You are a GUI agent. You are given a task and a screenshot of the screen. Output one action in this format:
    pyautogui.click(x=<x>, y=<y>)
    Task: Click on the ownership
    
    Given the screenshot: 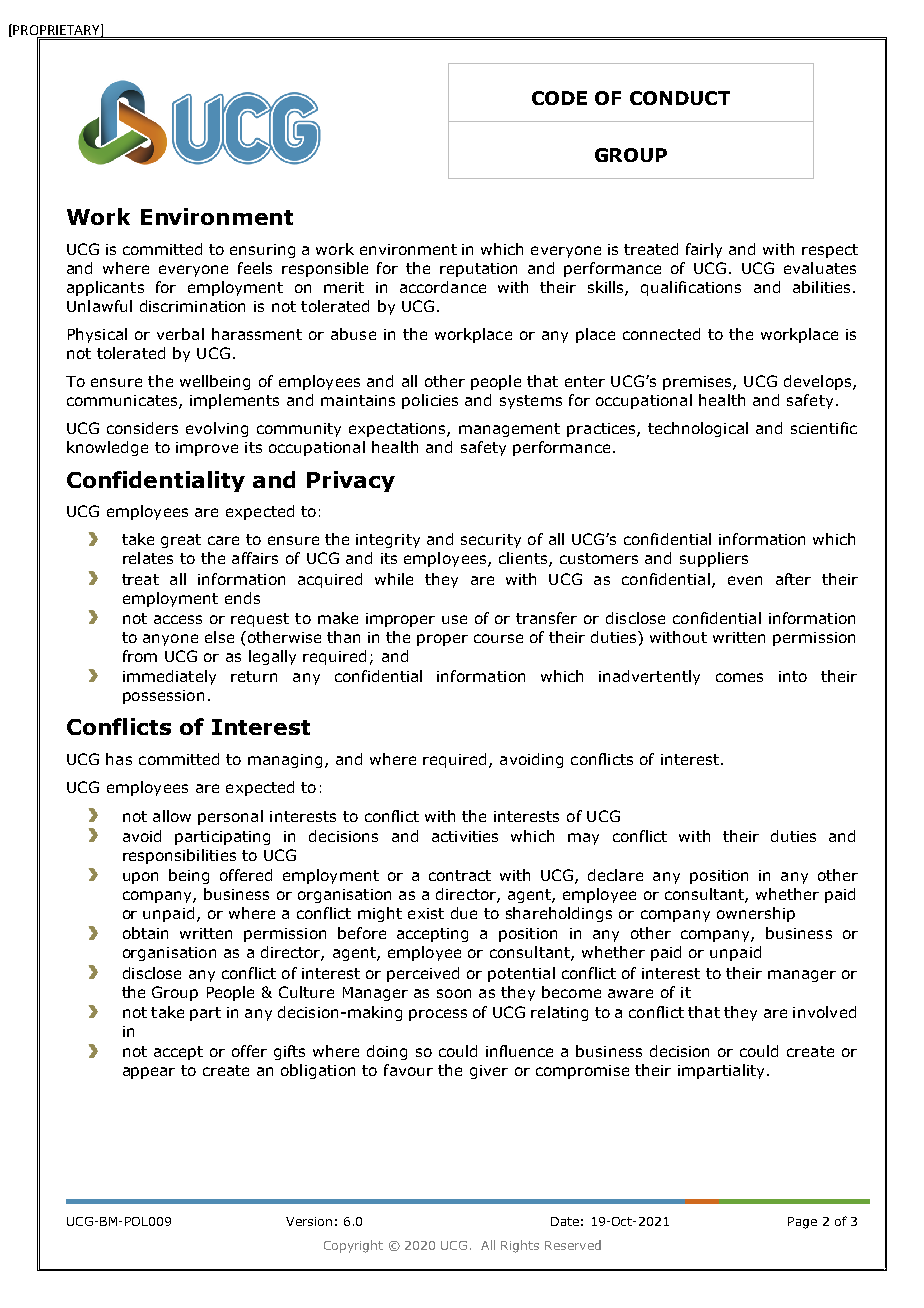 What is the action you would take?
    pyautogui.click(x=756, y=914)
